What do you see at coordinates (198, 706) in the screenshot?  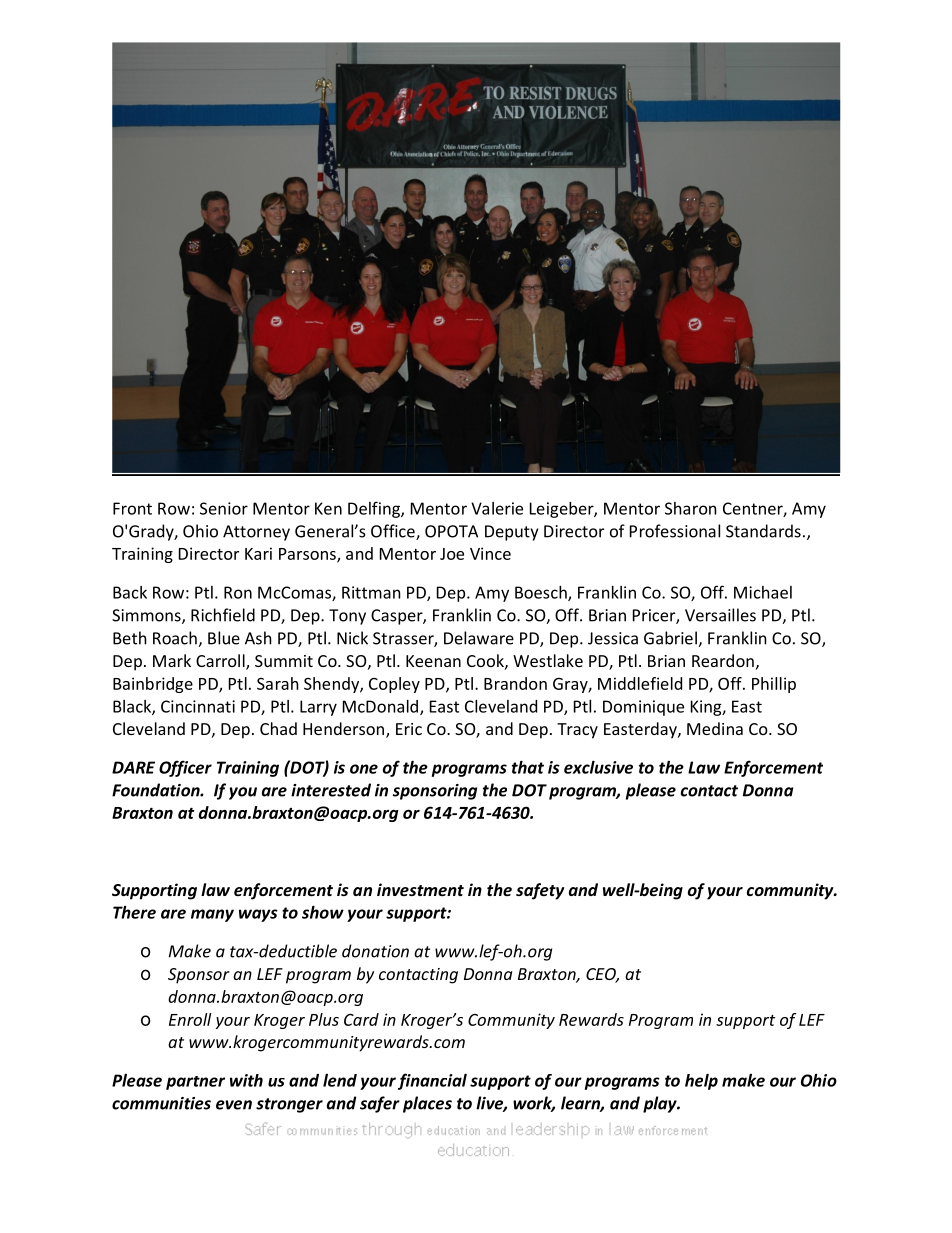 I see `Cincinnati` at bounding box center [198, 706].
